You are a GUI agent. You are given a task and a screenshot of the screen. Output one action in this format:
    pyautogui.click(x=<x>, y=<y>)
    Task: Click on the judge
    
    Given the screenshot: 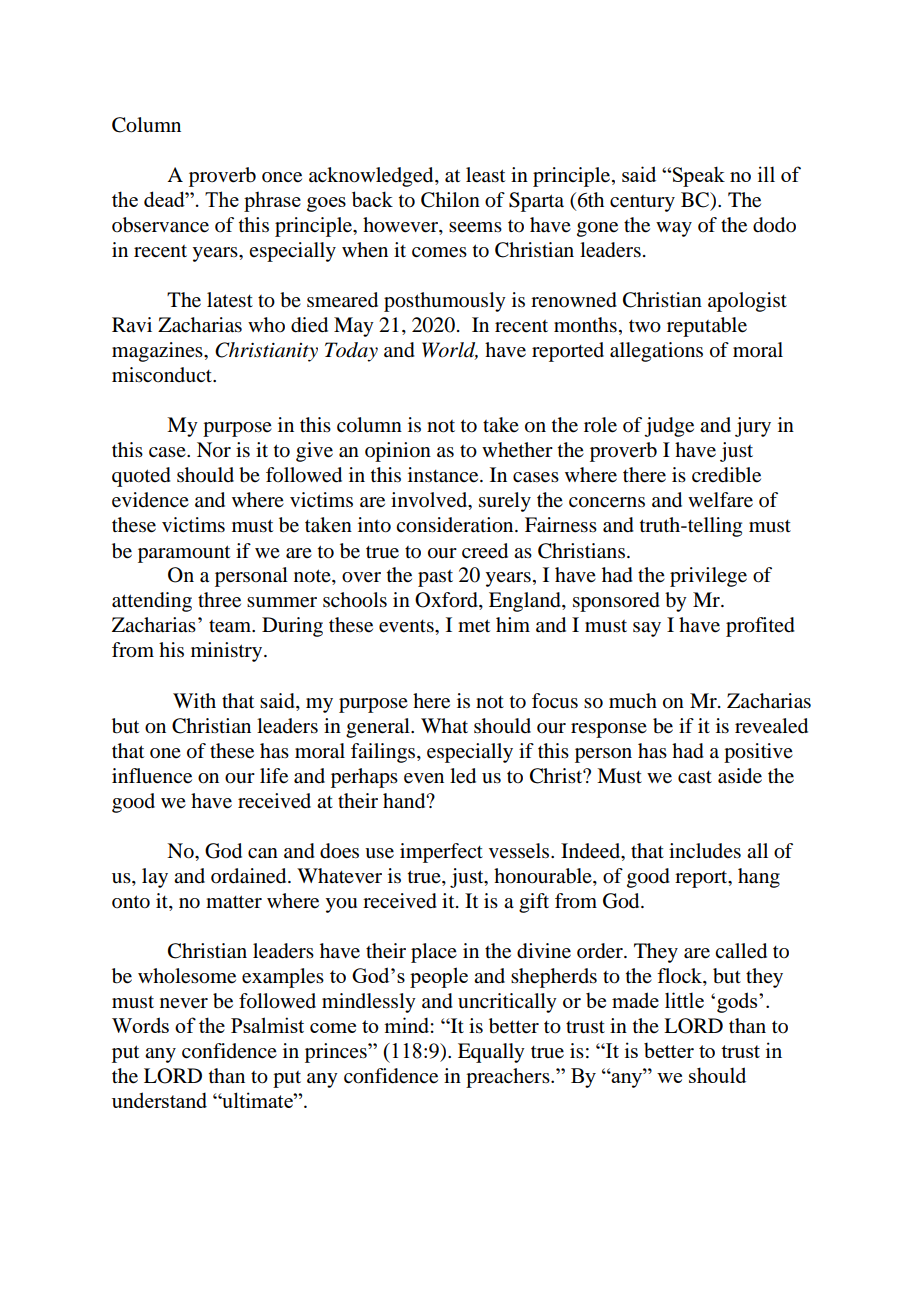 What is the action you would take?
    pyautogui.click(x=669, y=427)
